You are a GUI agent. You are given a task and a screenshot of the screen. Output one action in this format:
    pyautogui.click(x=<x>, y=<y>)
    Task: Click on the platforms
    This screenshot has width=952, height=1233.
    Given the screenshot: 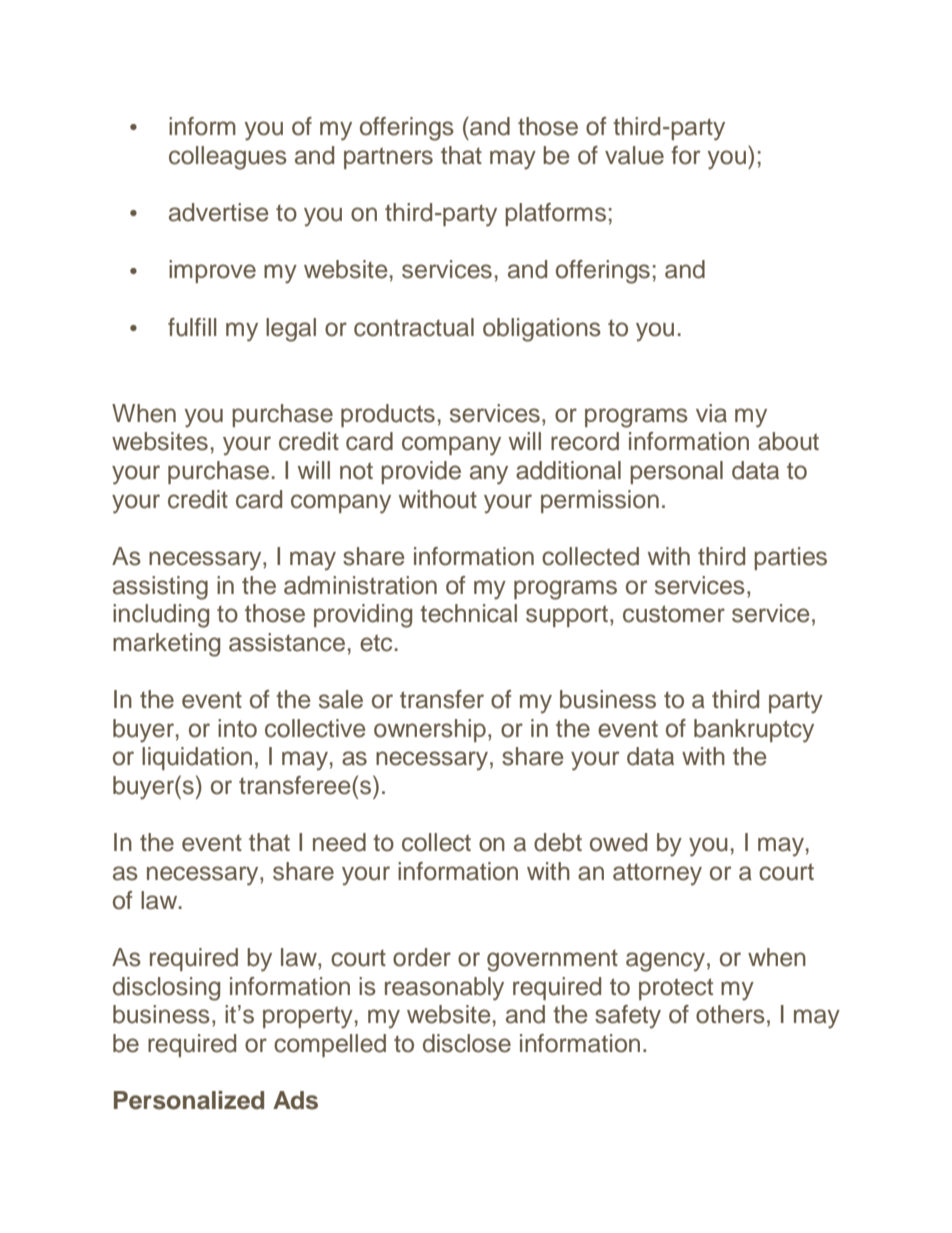 What is the action you would take?
    pyautogui.click(x=555, y=214)
